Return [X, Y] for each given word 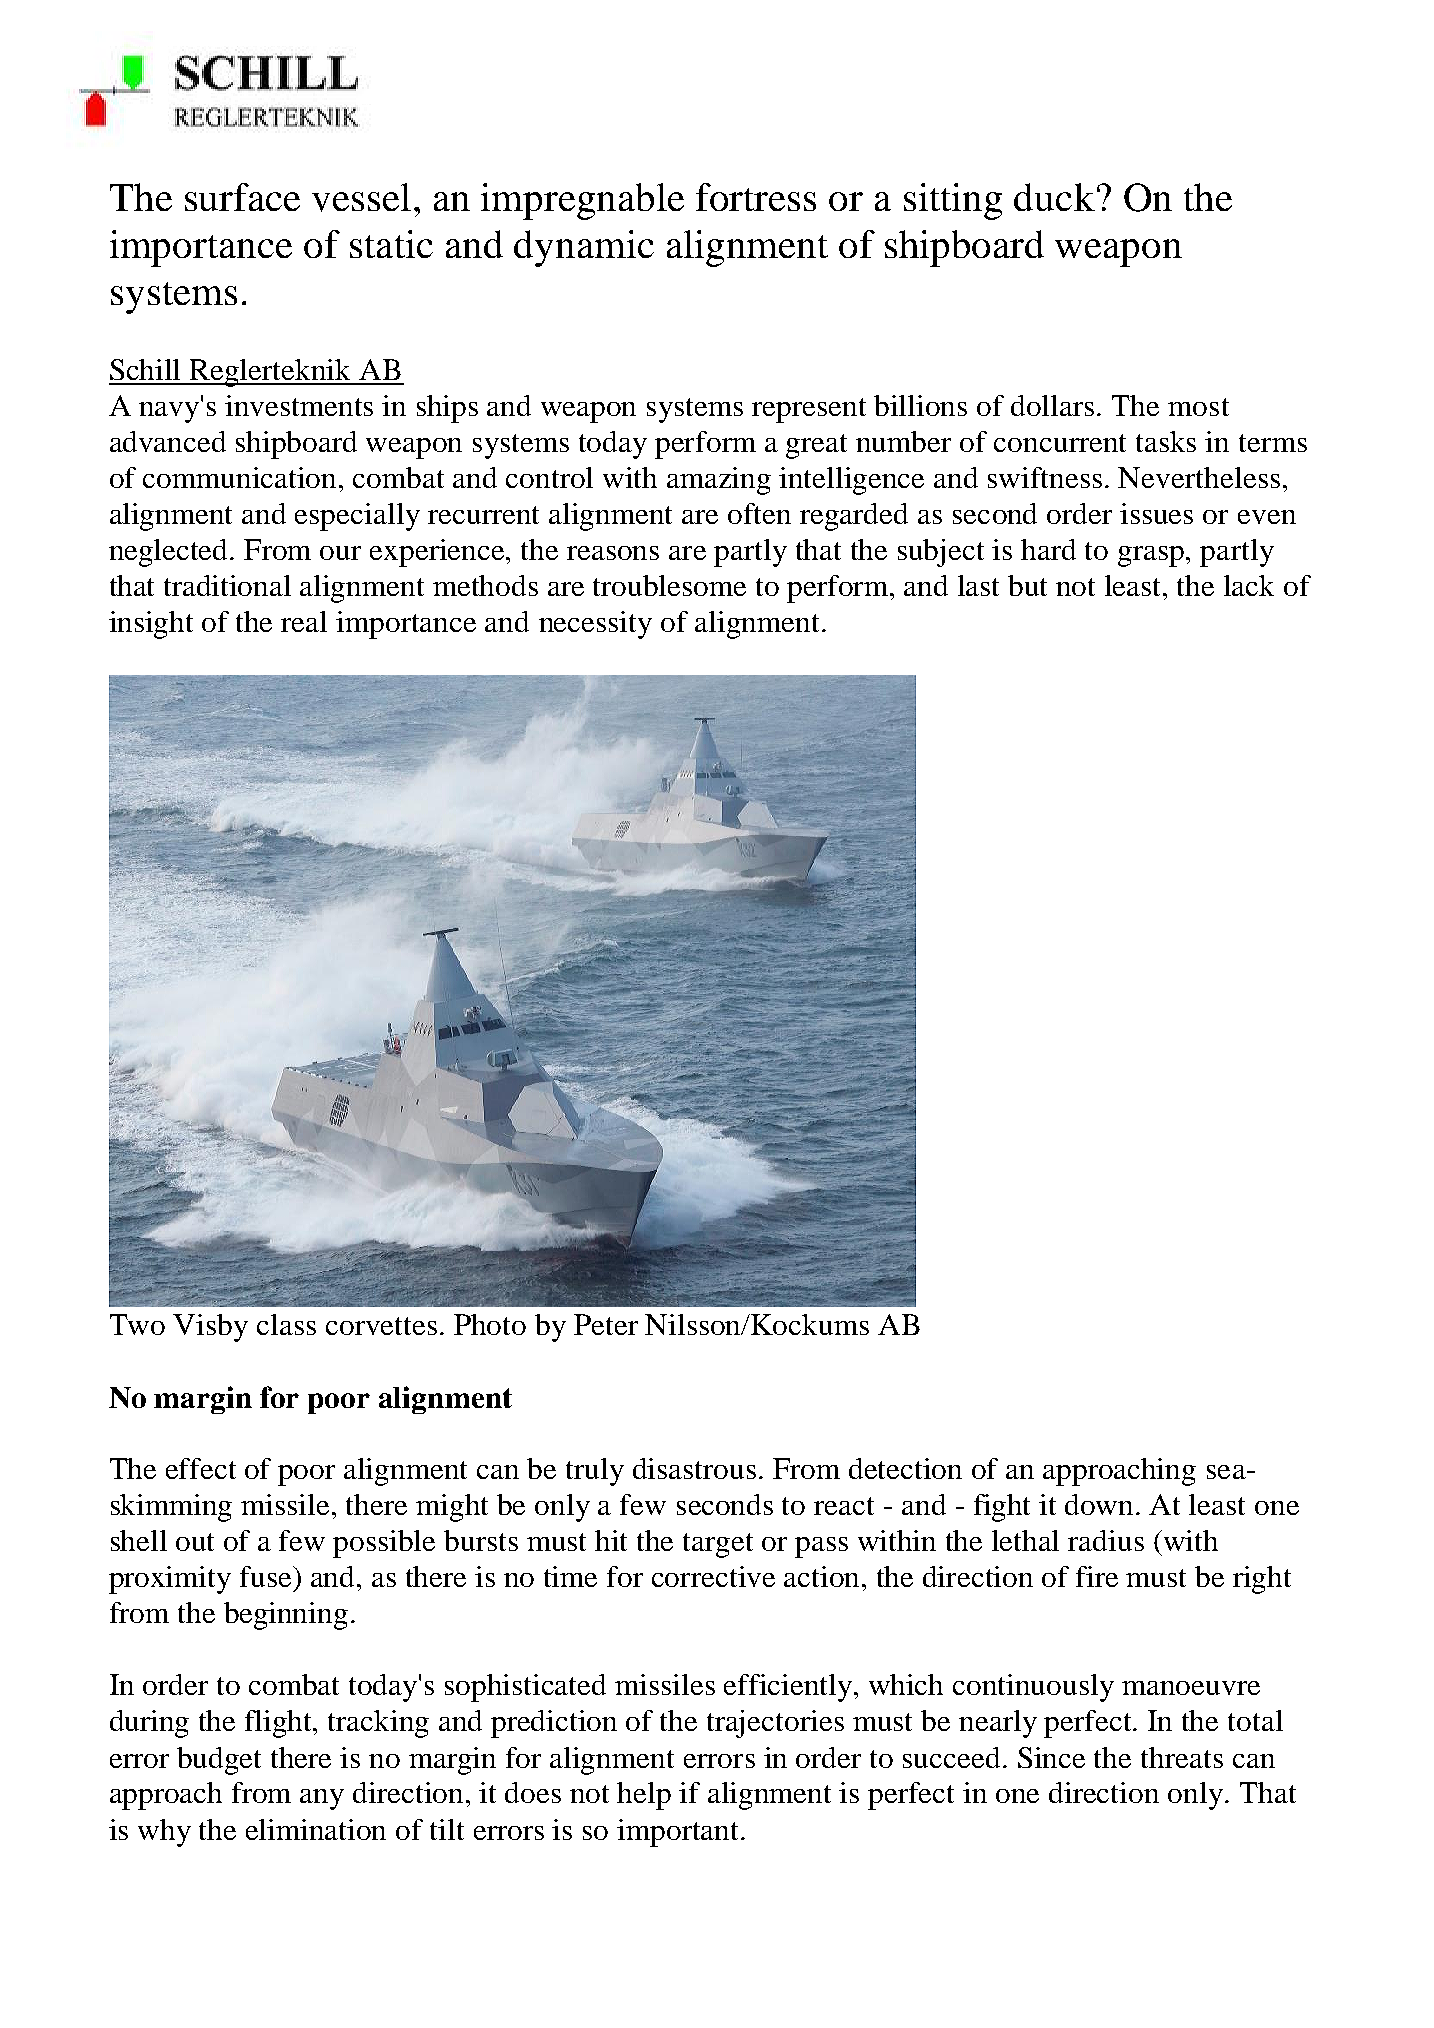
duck [1054, 197]
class [286, 1324]
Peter [606, 1324]
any [322, 1799]
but [1027, 585]
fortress [756, 197]
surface [242, 197]
